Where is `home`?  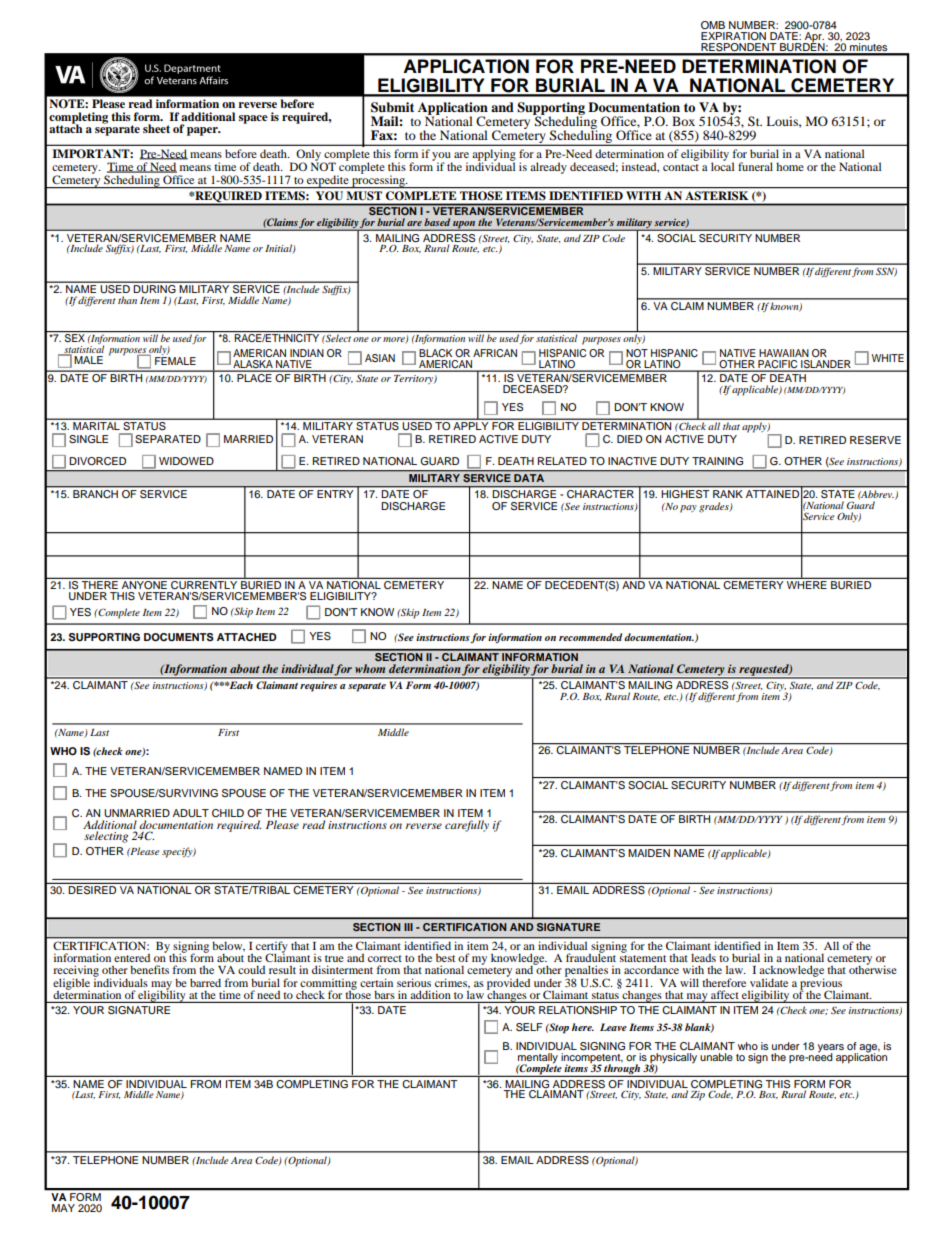
home is located at coordinates (790, 166).
